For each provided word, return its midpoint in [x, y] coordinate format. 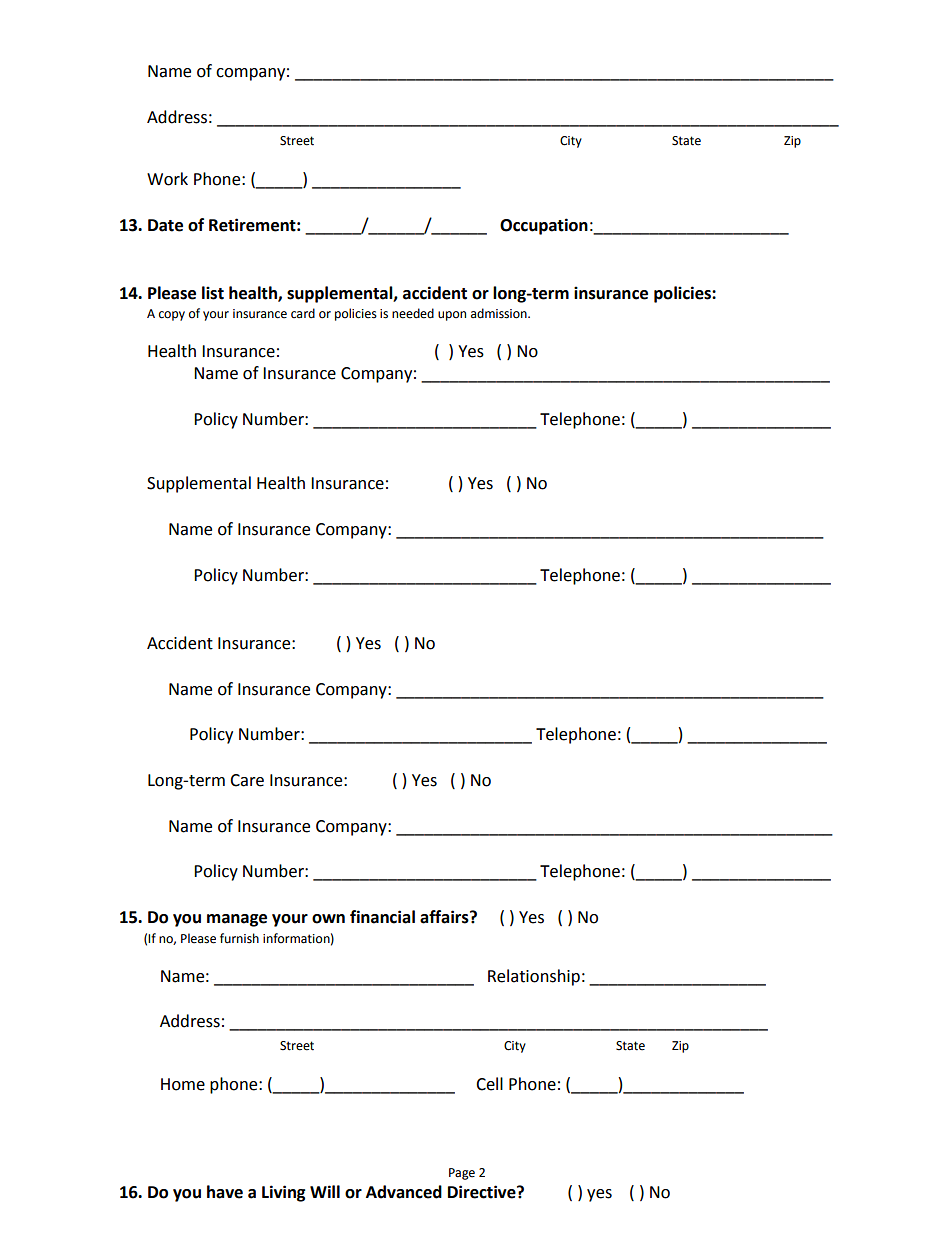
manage [237, 920]
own [328, 919]
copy [172, 316]
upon [452, 316]
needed [413, 313]
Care [247, 780]
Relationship [534, 977]
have [225, 1192]
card [303, 313]
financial [382, 917]
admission [500, 313]
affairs [445, 917]
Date [165, 225]
